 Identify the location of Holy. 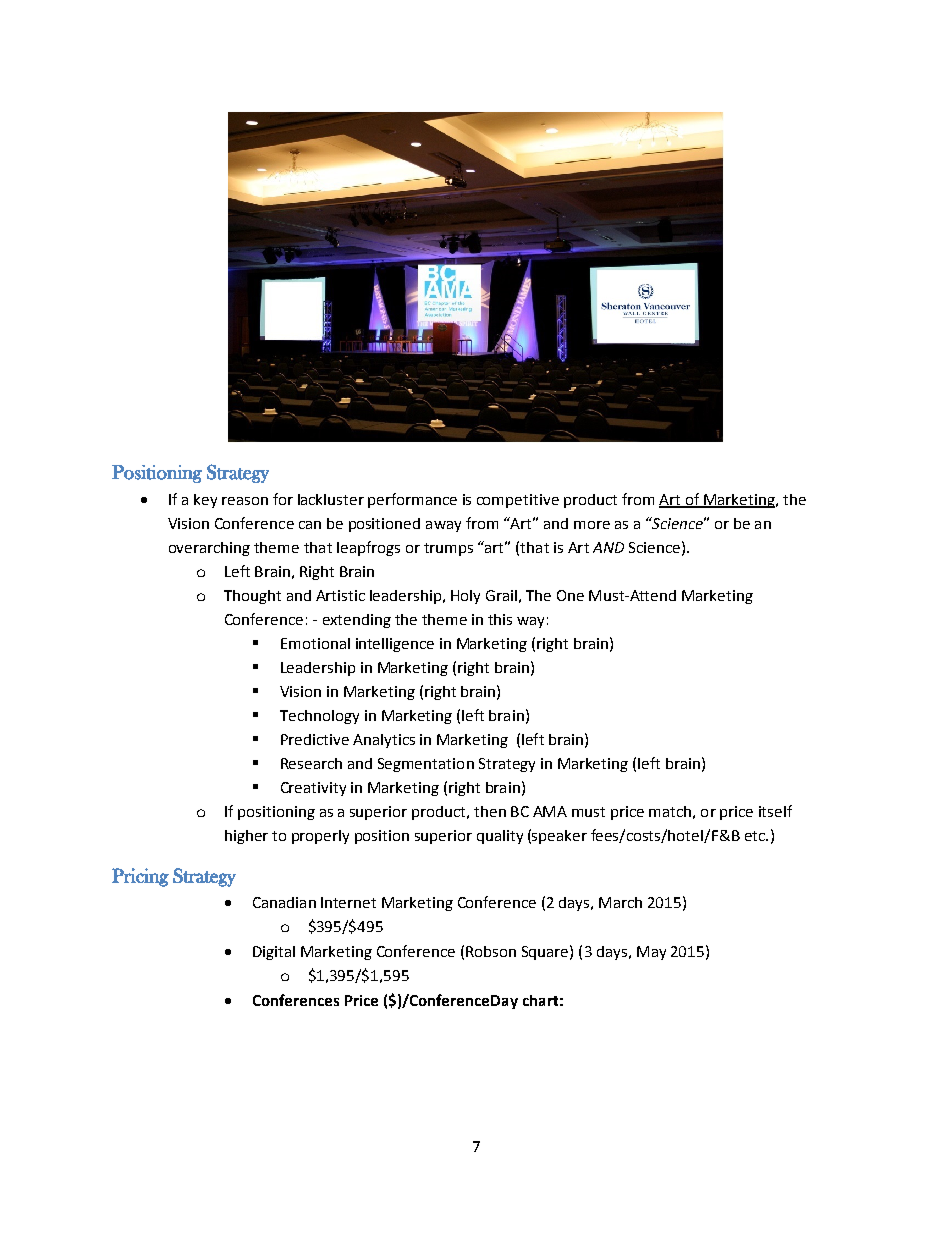
(465, 597).
